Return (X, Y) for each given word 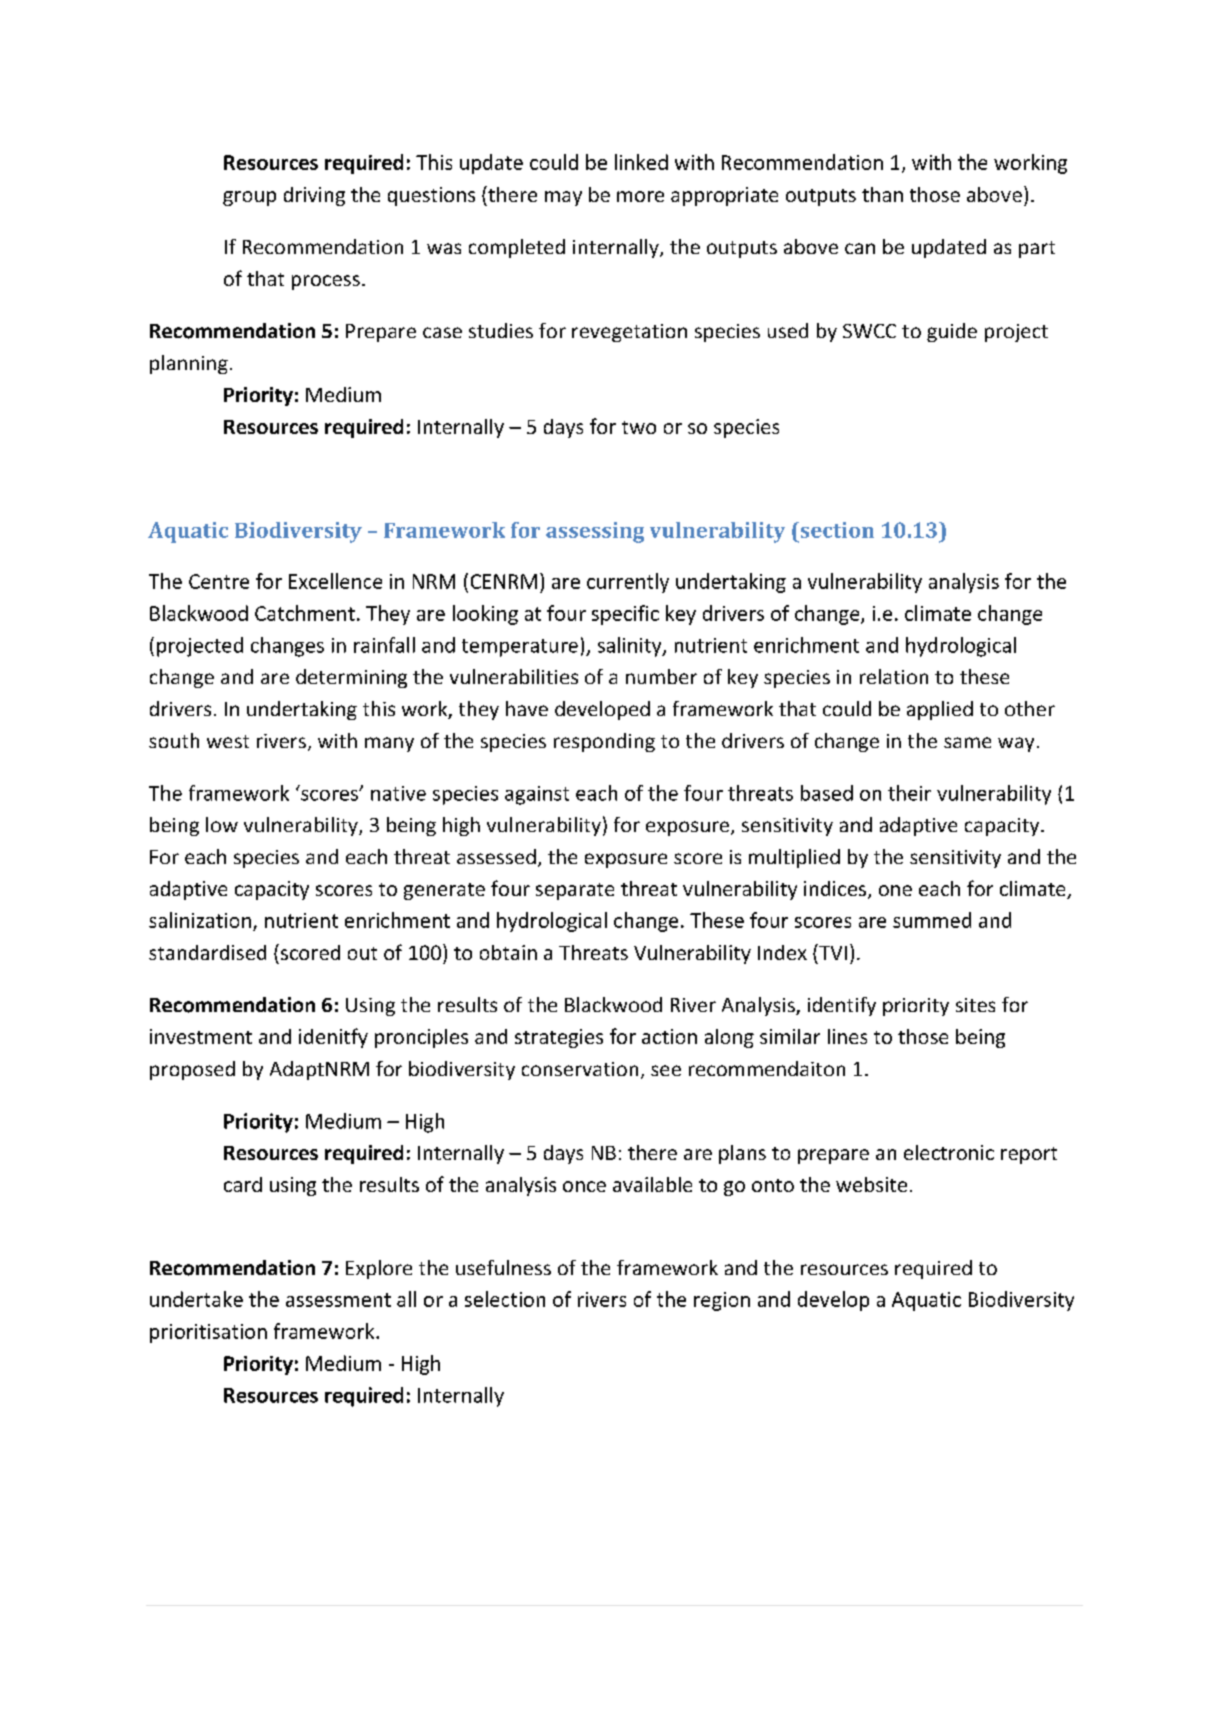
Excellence (335, 581)
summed (932, 920)
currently (628, 583)
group (249, 198)
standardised (207, 952)
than (882, 194)
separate (575, 891)
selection (505, 1299)
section (836, 530)
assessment (338, 1300)
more (640, 196)
